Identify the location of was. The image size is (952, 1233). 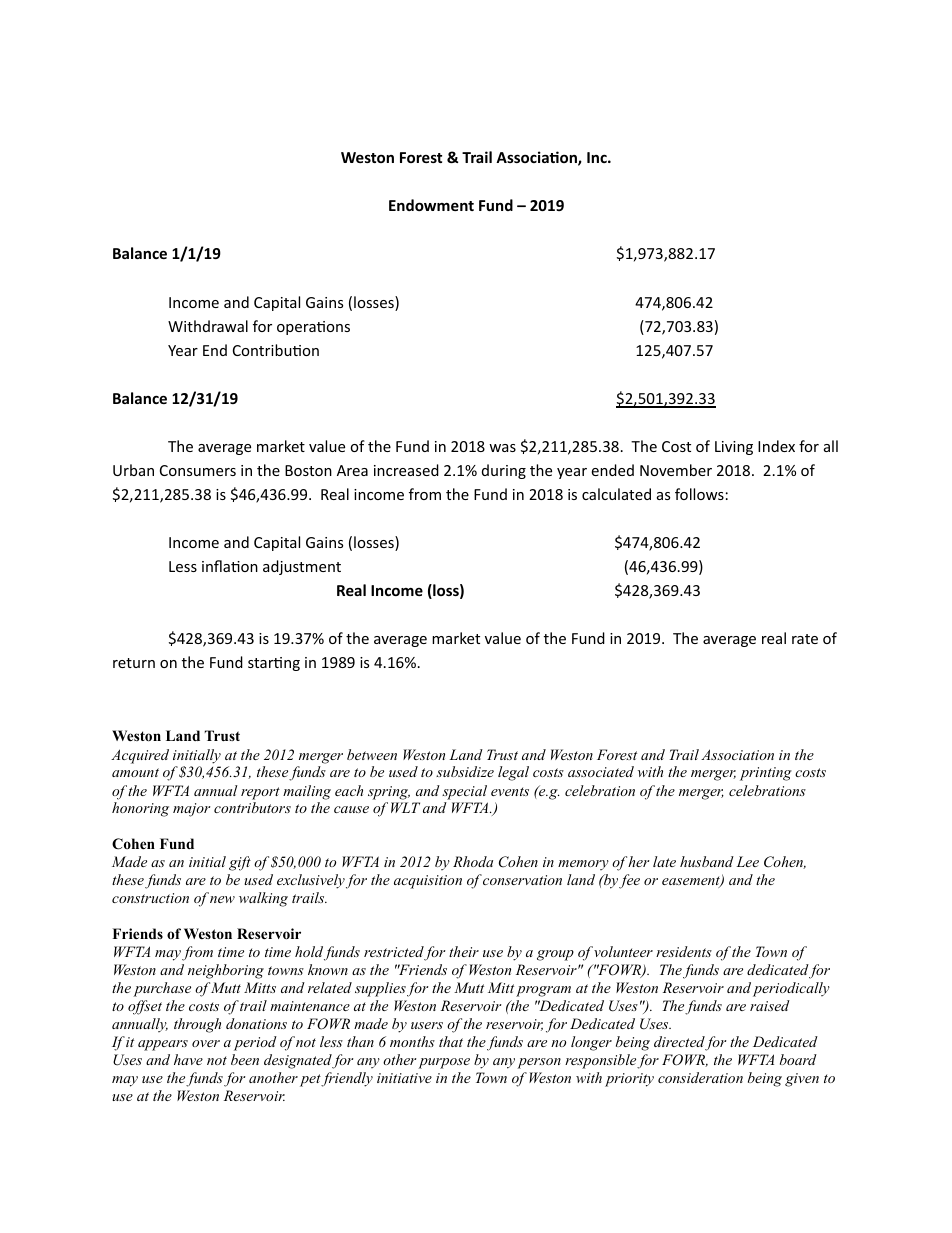
(502, 448).
